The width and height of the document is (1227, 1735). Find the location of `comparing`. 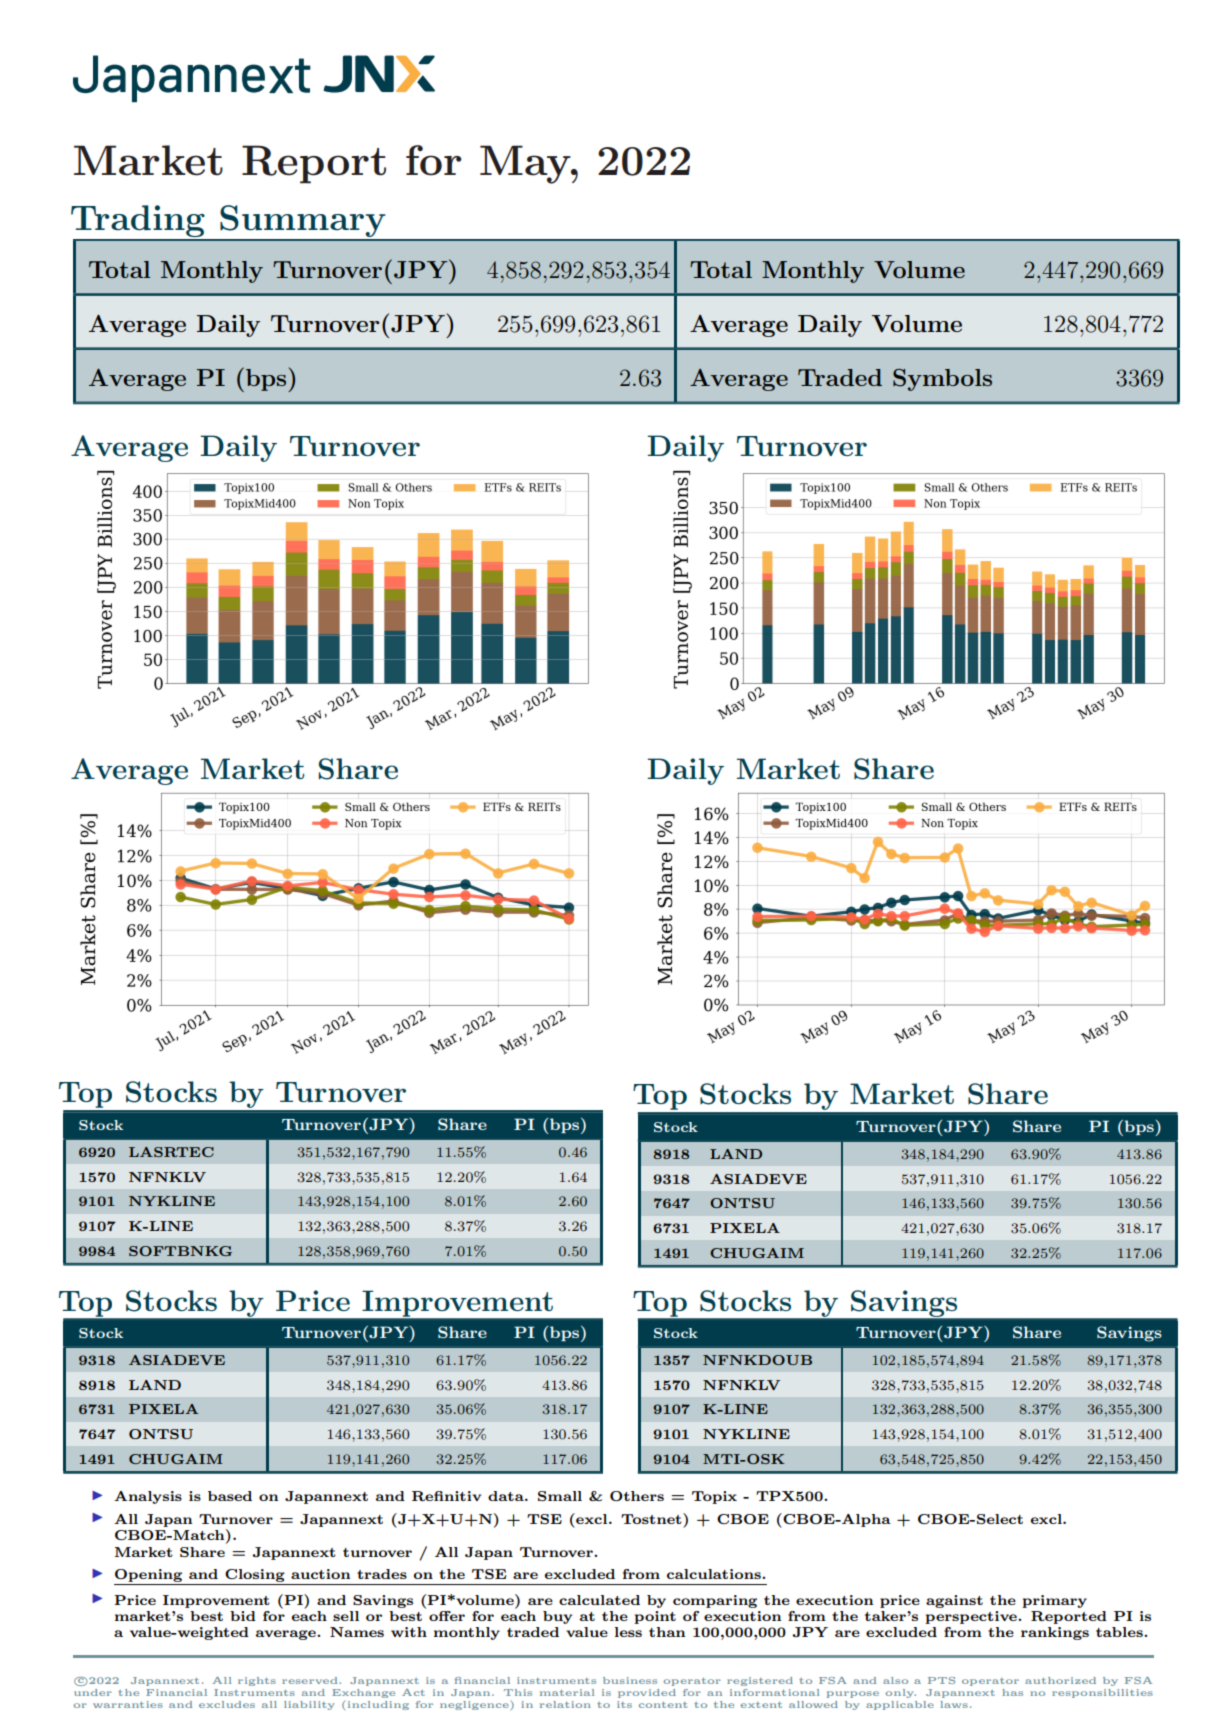

comparing is located at coordinates (715, 1601).
